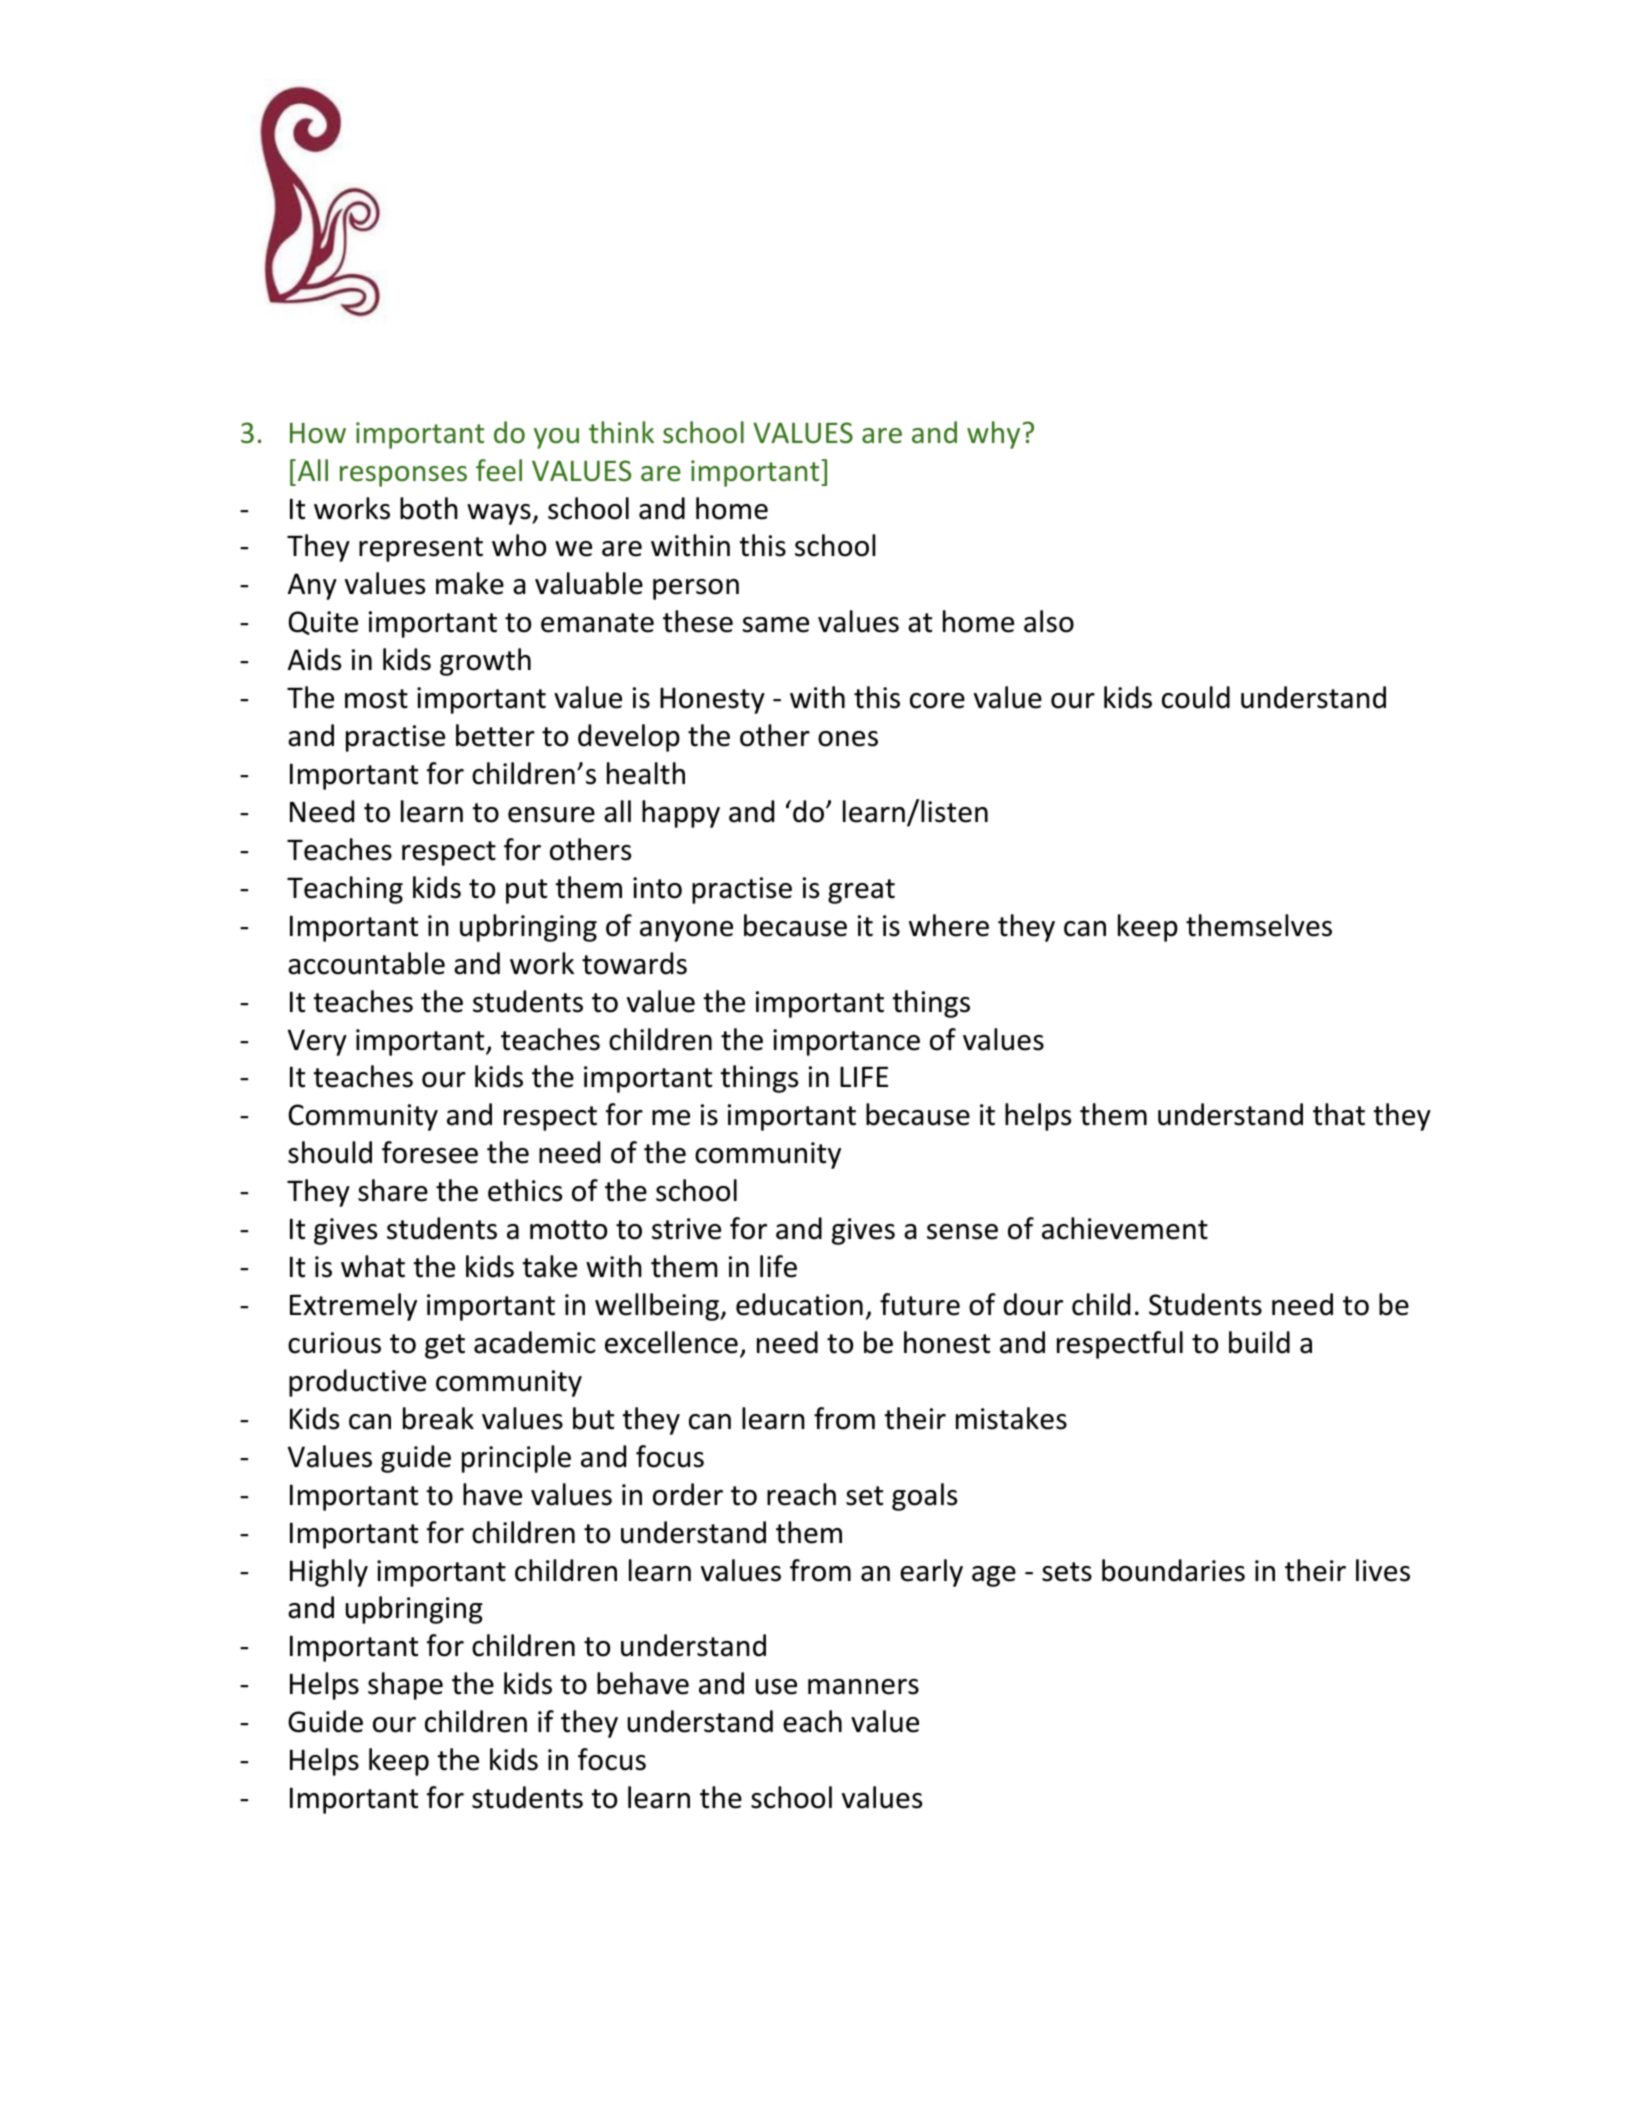  What do you see at coordinates (863, 1687) in the screenshot?
I see `manners` at bounding box center [863, 1687].
